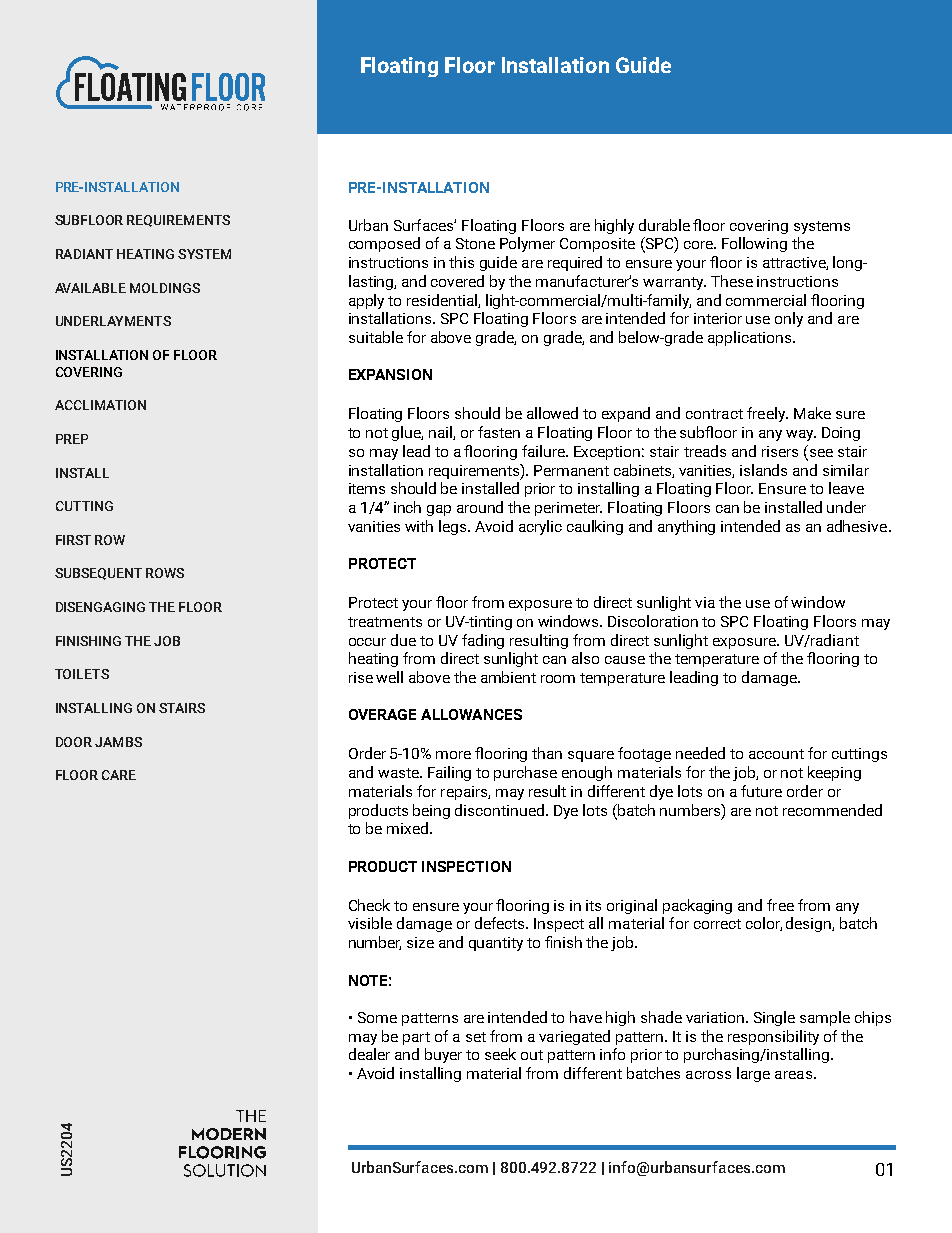 The image size is (952, 1233). Describe the element at coordinates (475, 243) in the image. I see `Stone` at that location.
